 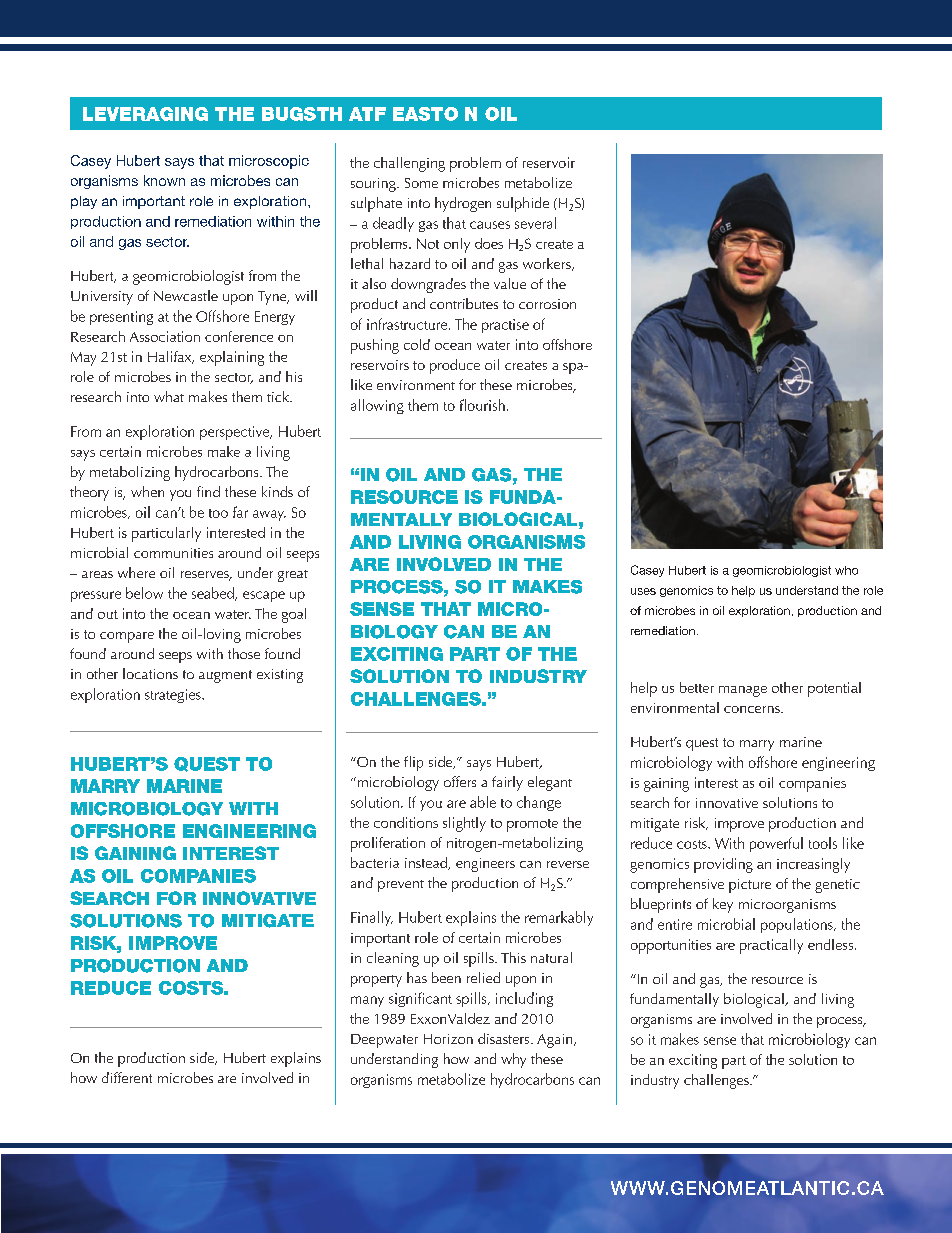 What do you see at coordinates (409, 164) in the page?
I see `challenging` at bounding box center [409, 164].
